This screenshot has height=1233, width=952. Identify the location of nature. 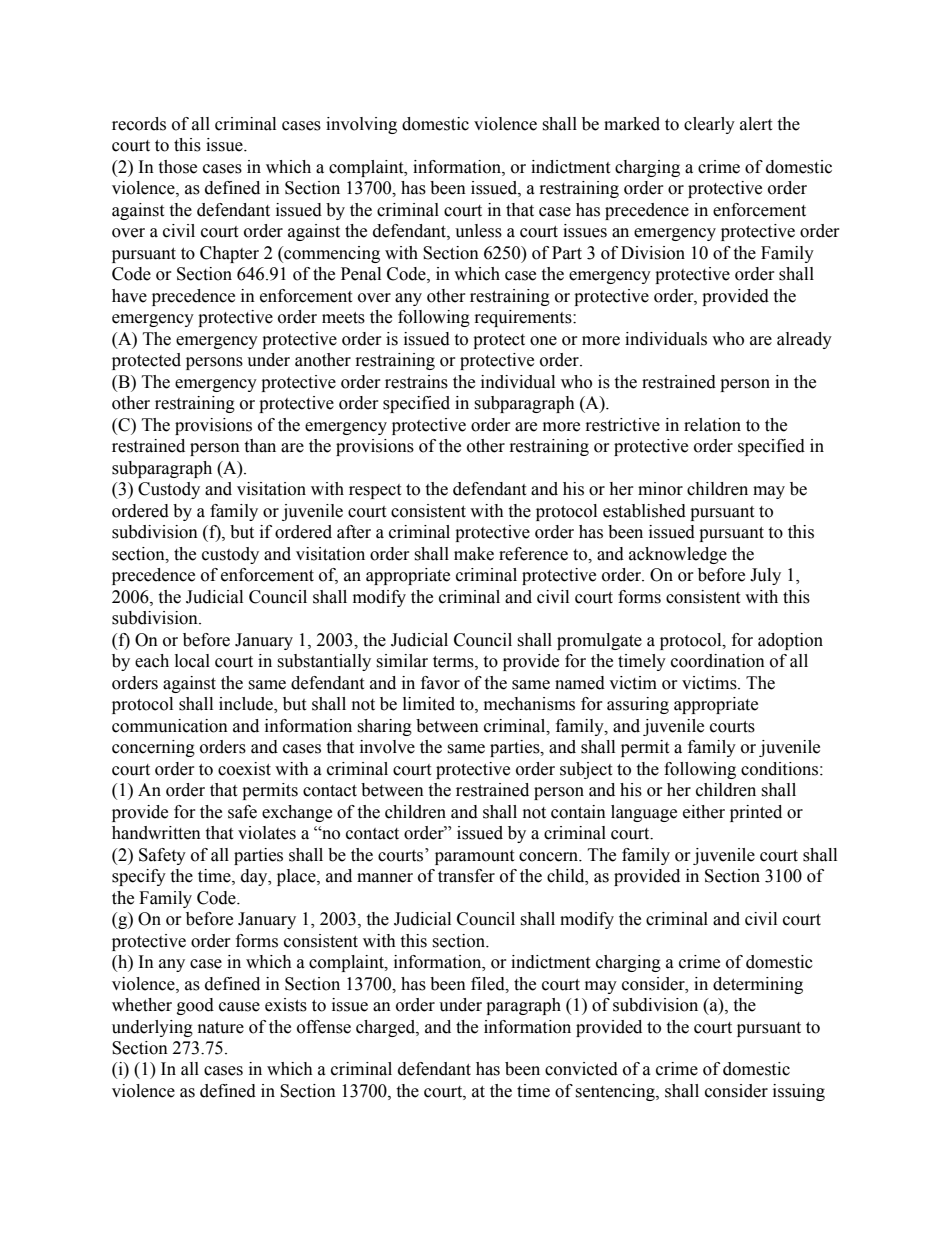
(221, 1028).
